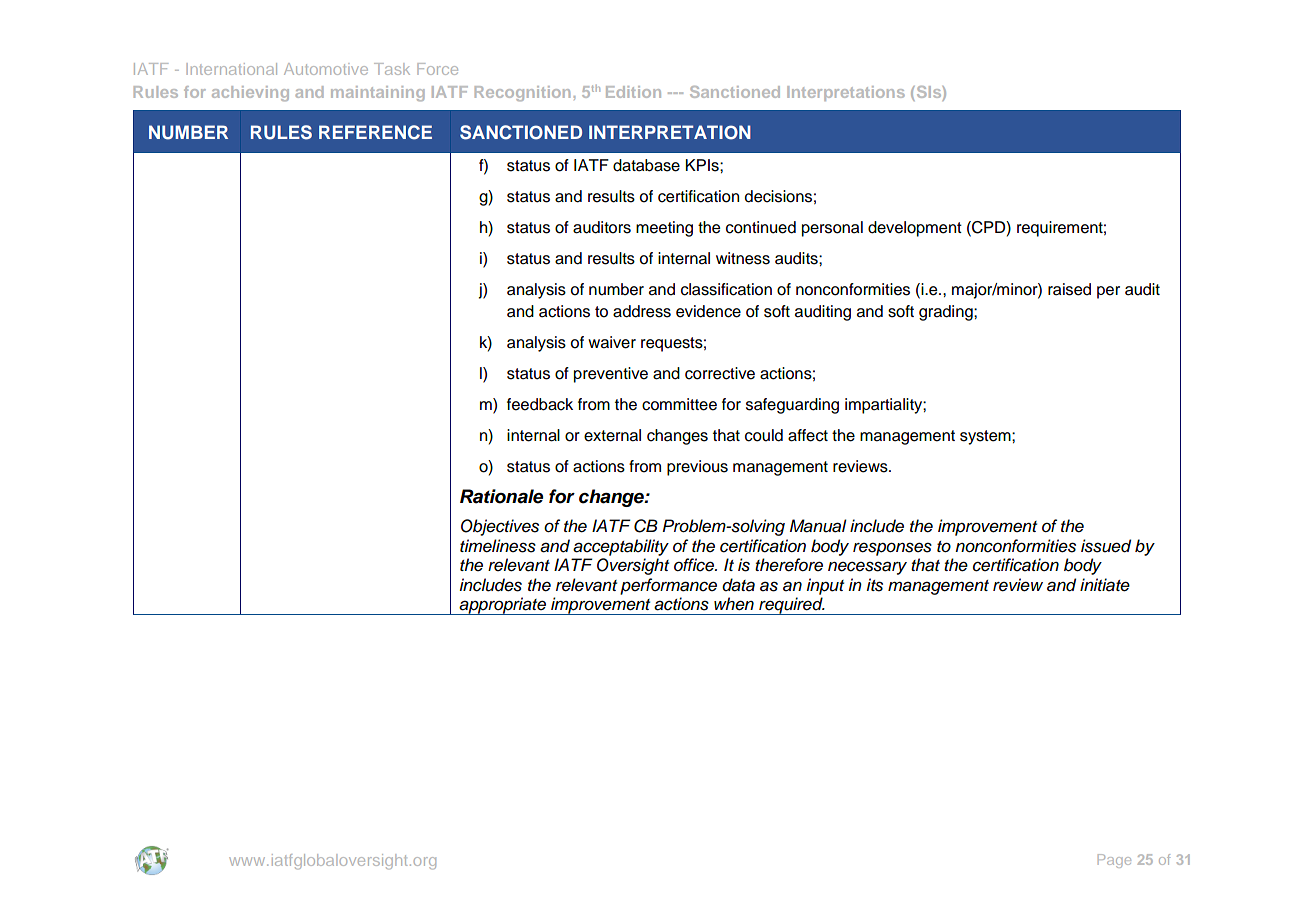 The width and height of the screenshot is (1307, 924). Describe the element at coordinates (986, 437) in the screenshot. I see `system` at that location.
